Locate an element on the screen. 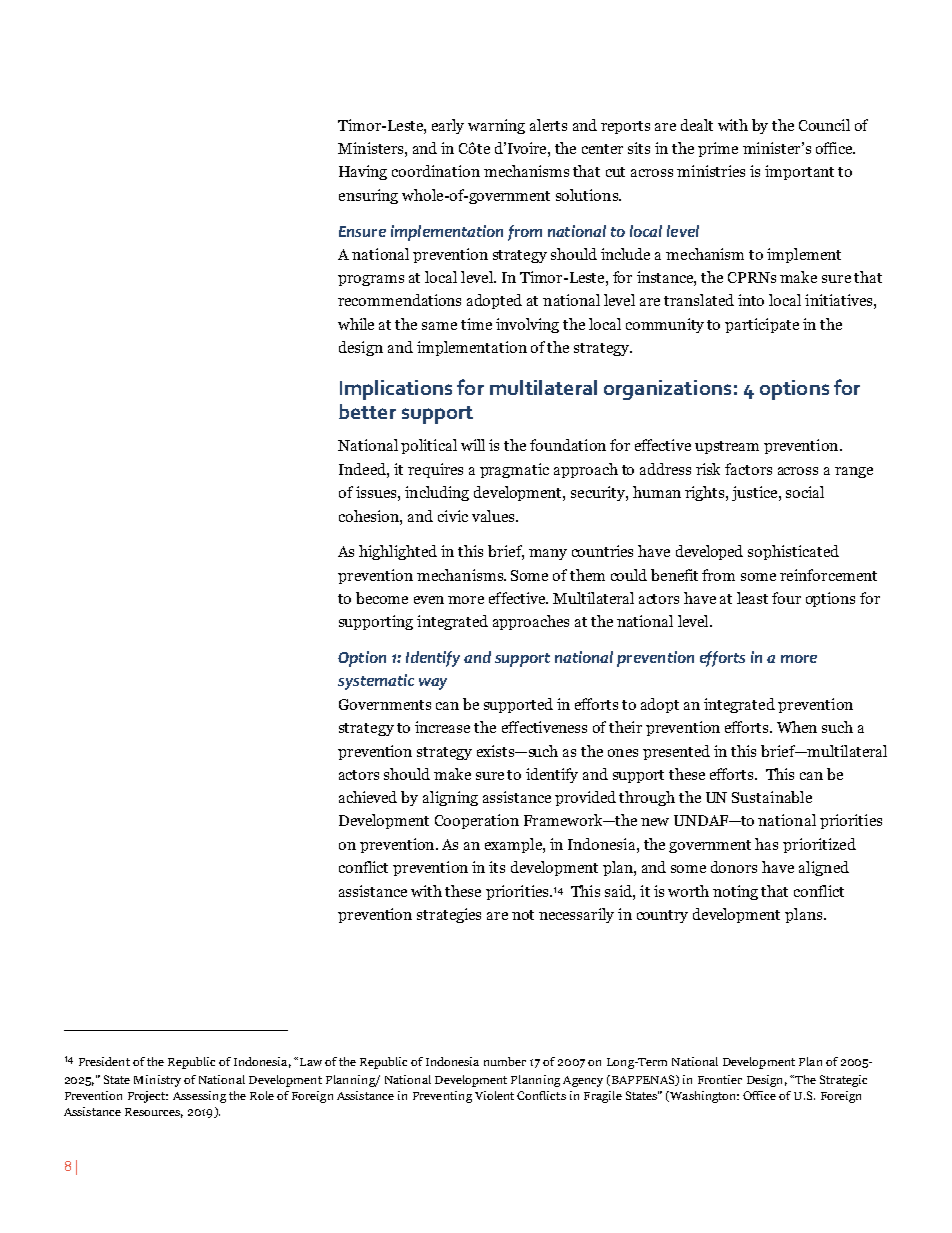 The image size is (952, 1233). important is located at coordinates (799, 172).
